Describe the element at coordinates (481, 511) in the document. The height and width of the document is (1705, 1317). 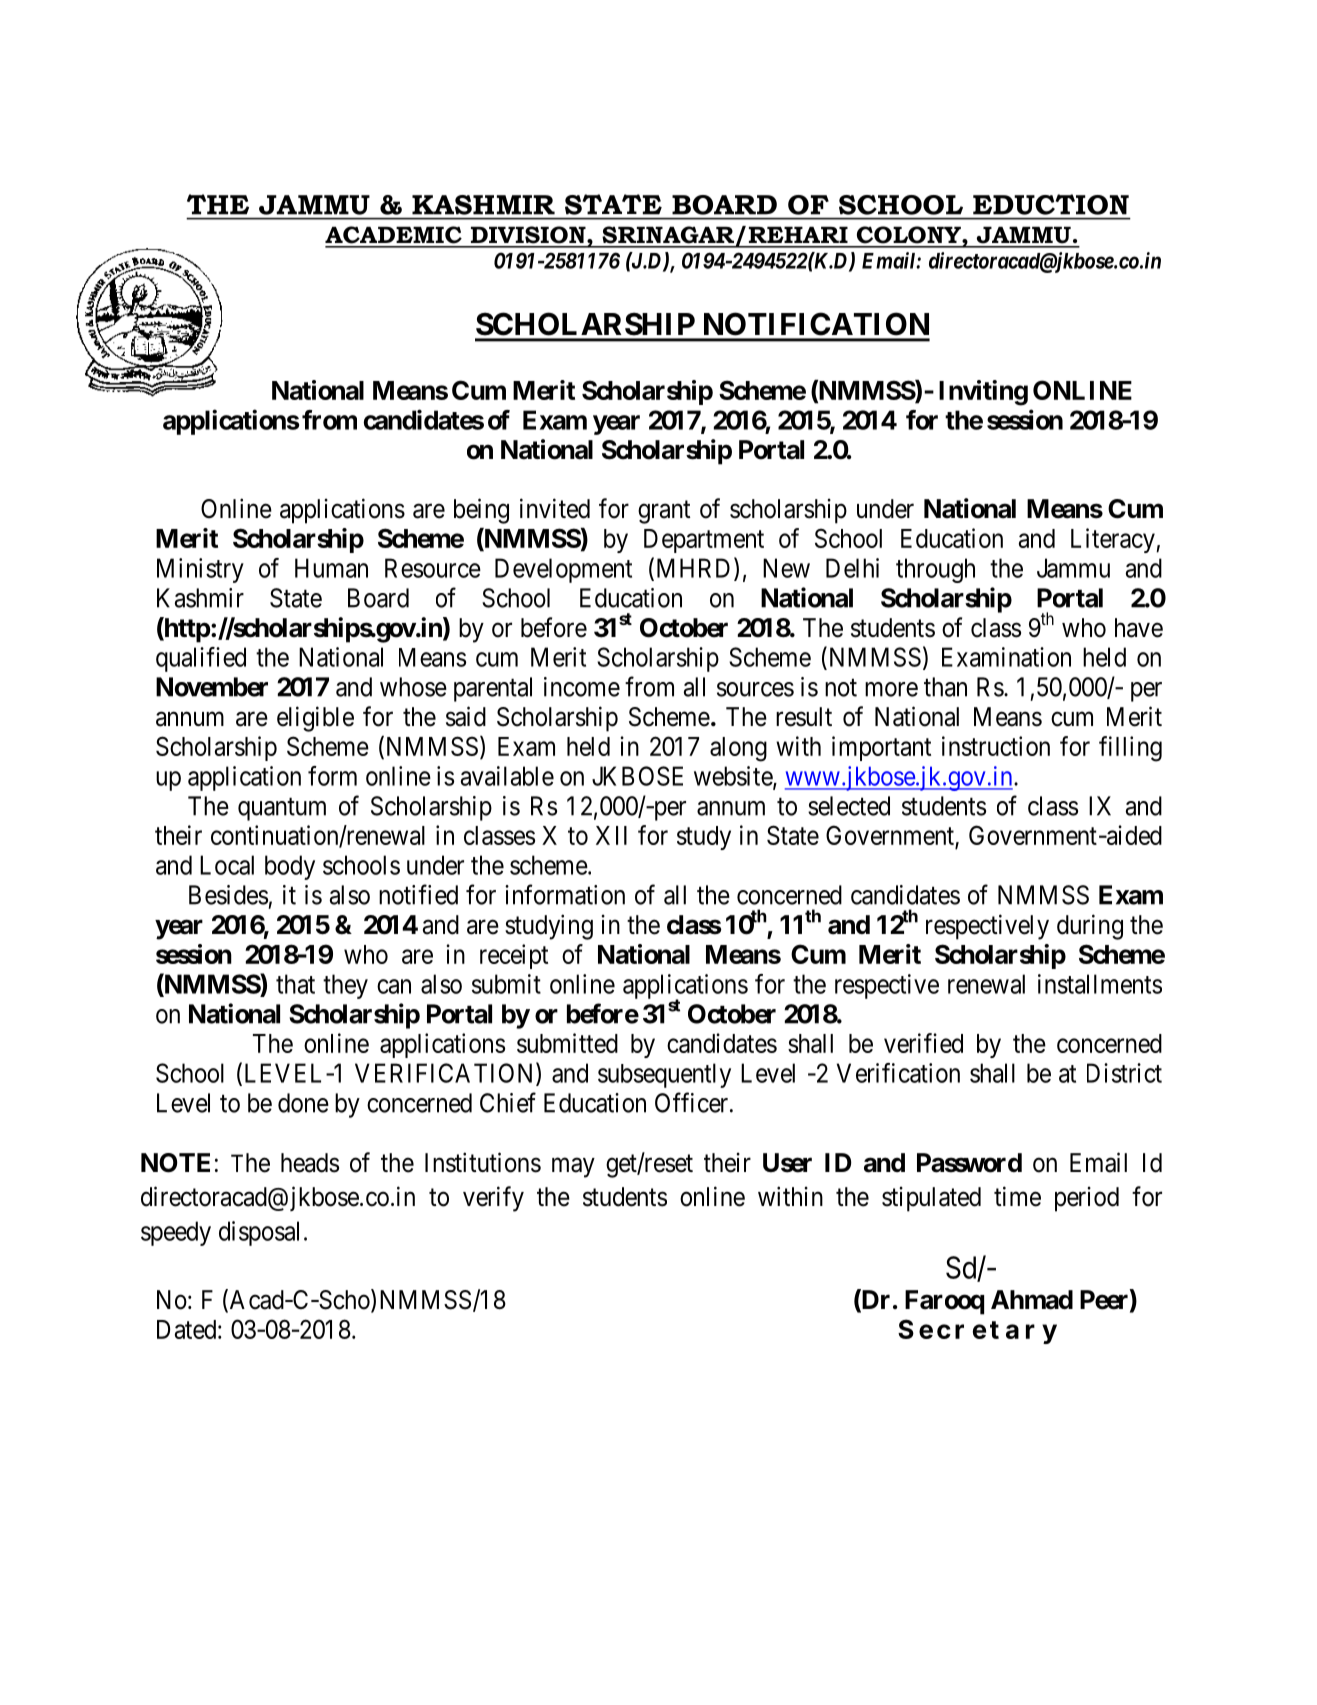
I see `being` at that location.
